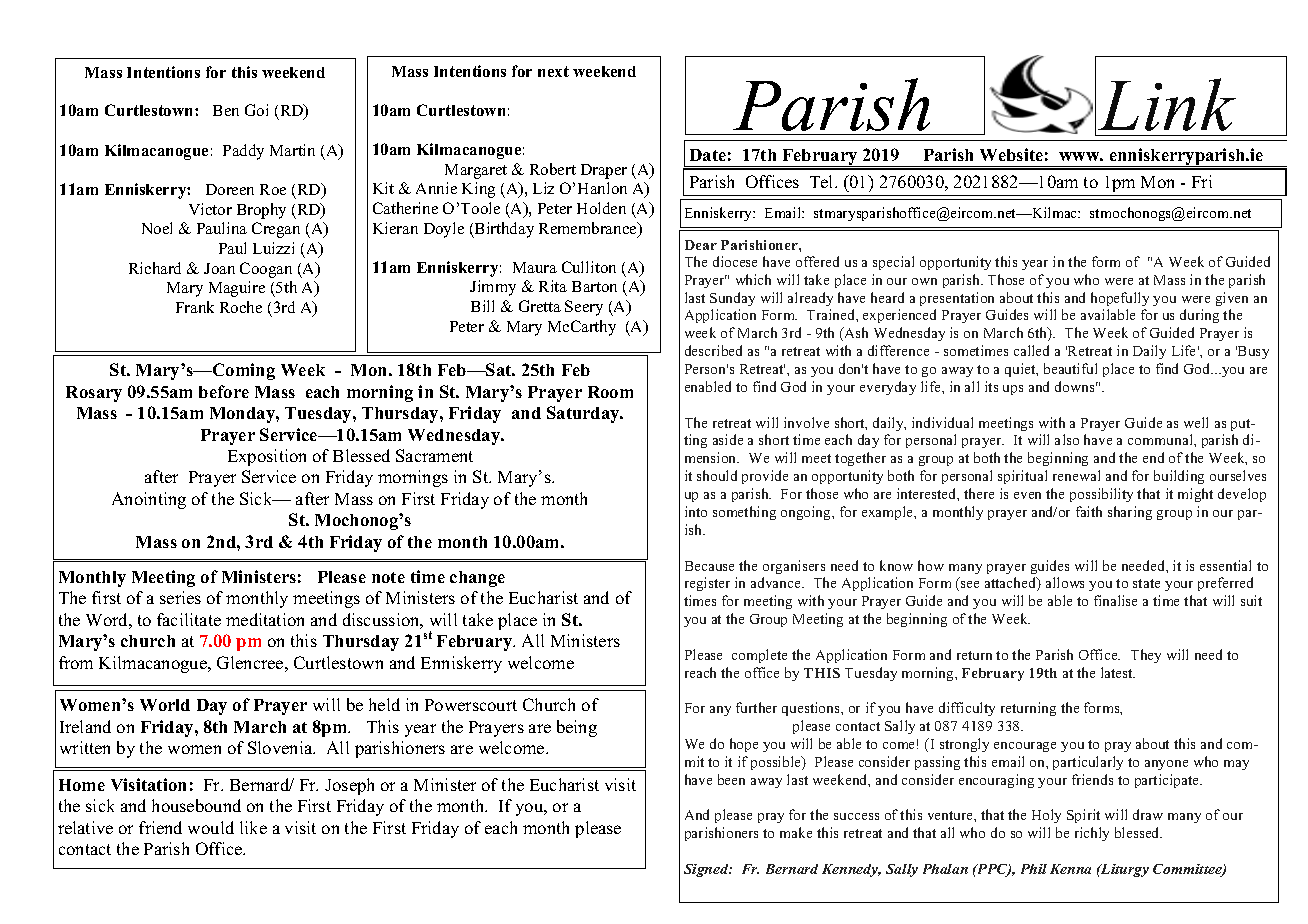  What do you see at coordinates (226, 110) in the screenshot?
I see `Ben` at bounding box center [226, 110].
